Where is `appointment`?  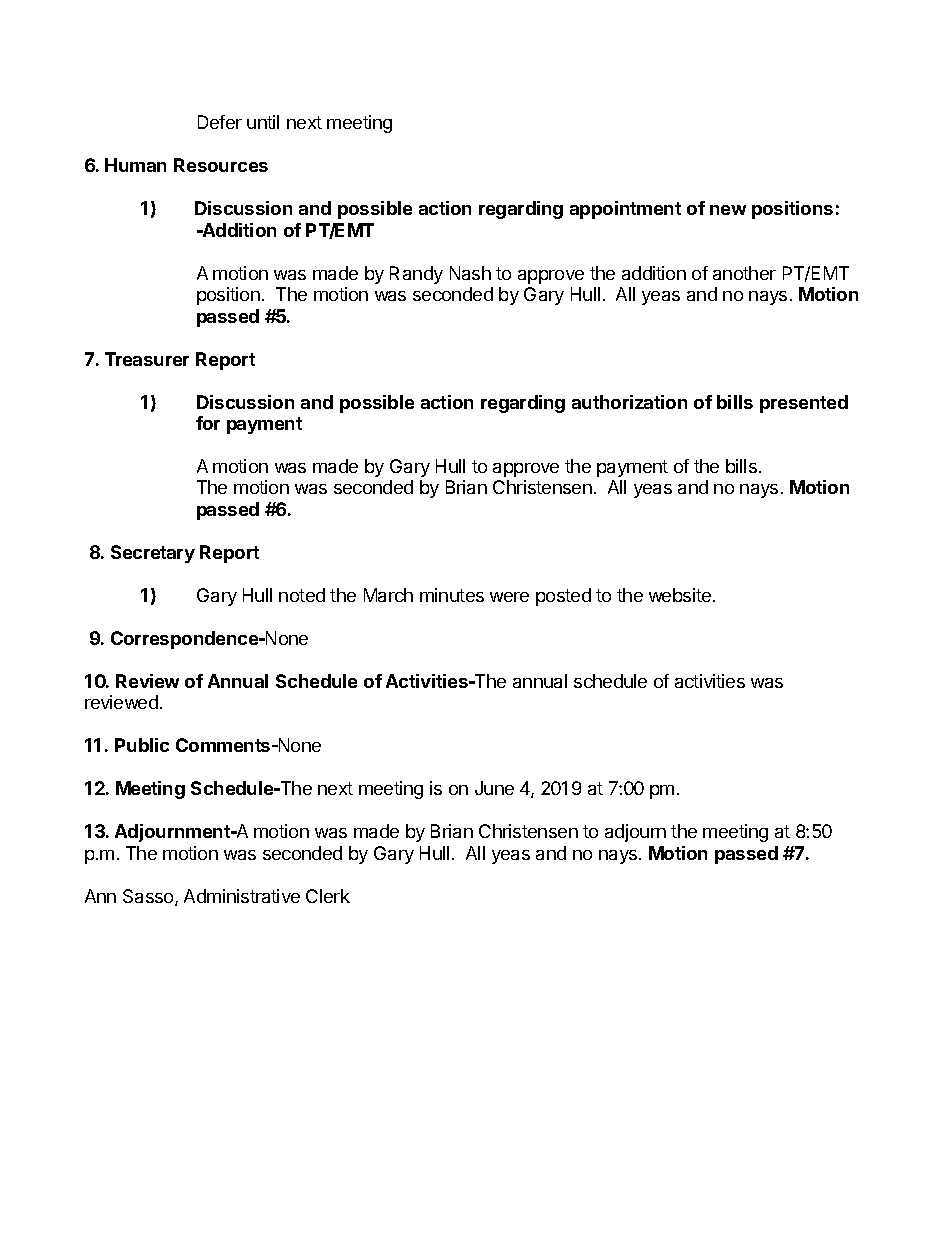 appointment is located at coordinates (625, 210).
